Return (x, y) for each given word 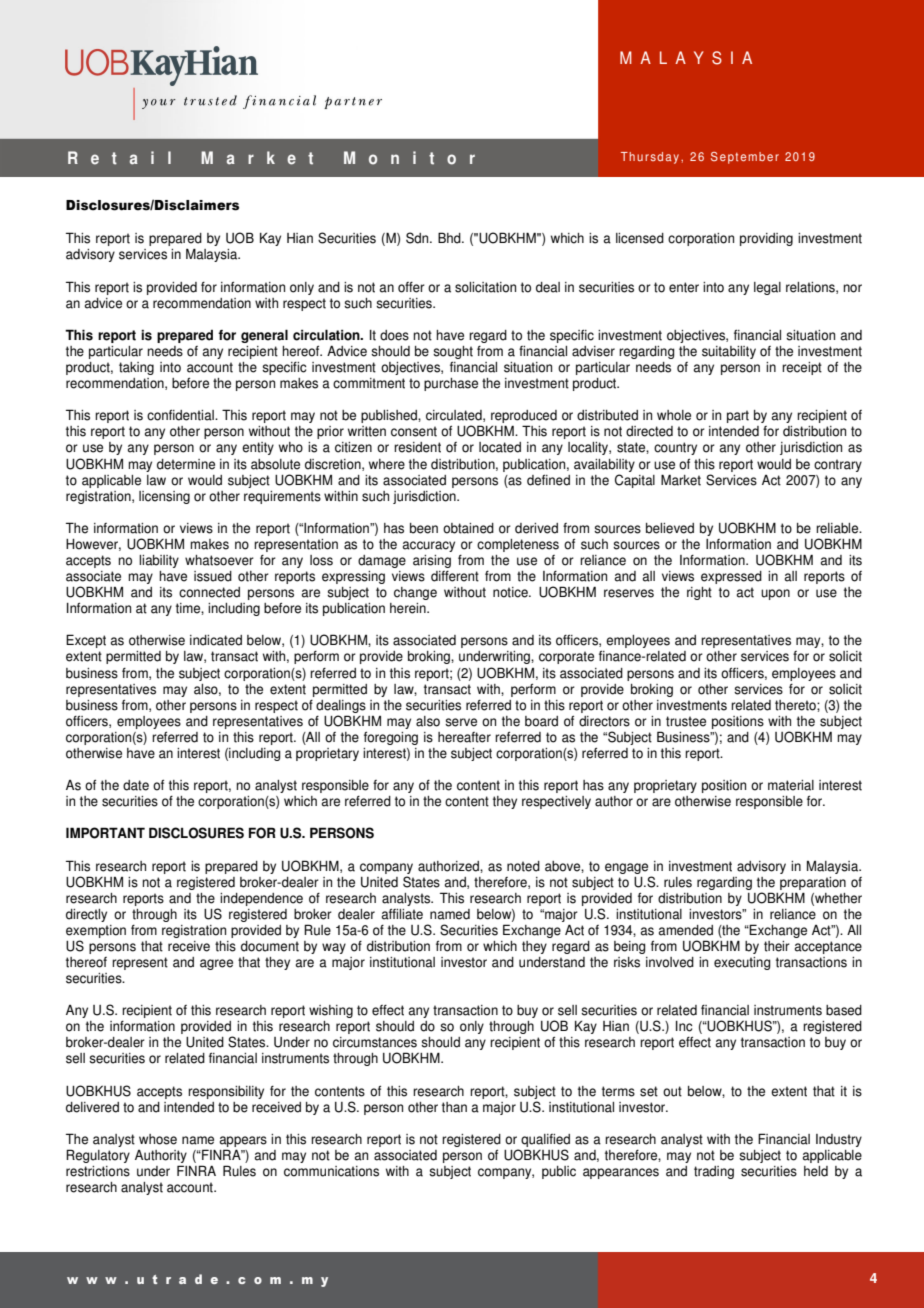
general (264, 336)
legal (767, 288)
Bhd (450, 238)
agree (216, 964)
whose (158, 1139)
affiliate (402, 914)
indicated (216, 640)
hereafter (464, 737)
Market (681, 480)
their (777, 946)
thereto (796, 705)
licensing (164, 497)
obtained (468, 528)
